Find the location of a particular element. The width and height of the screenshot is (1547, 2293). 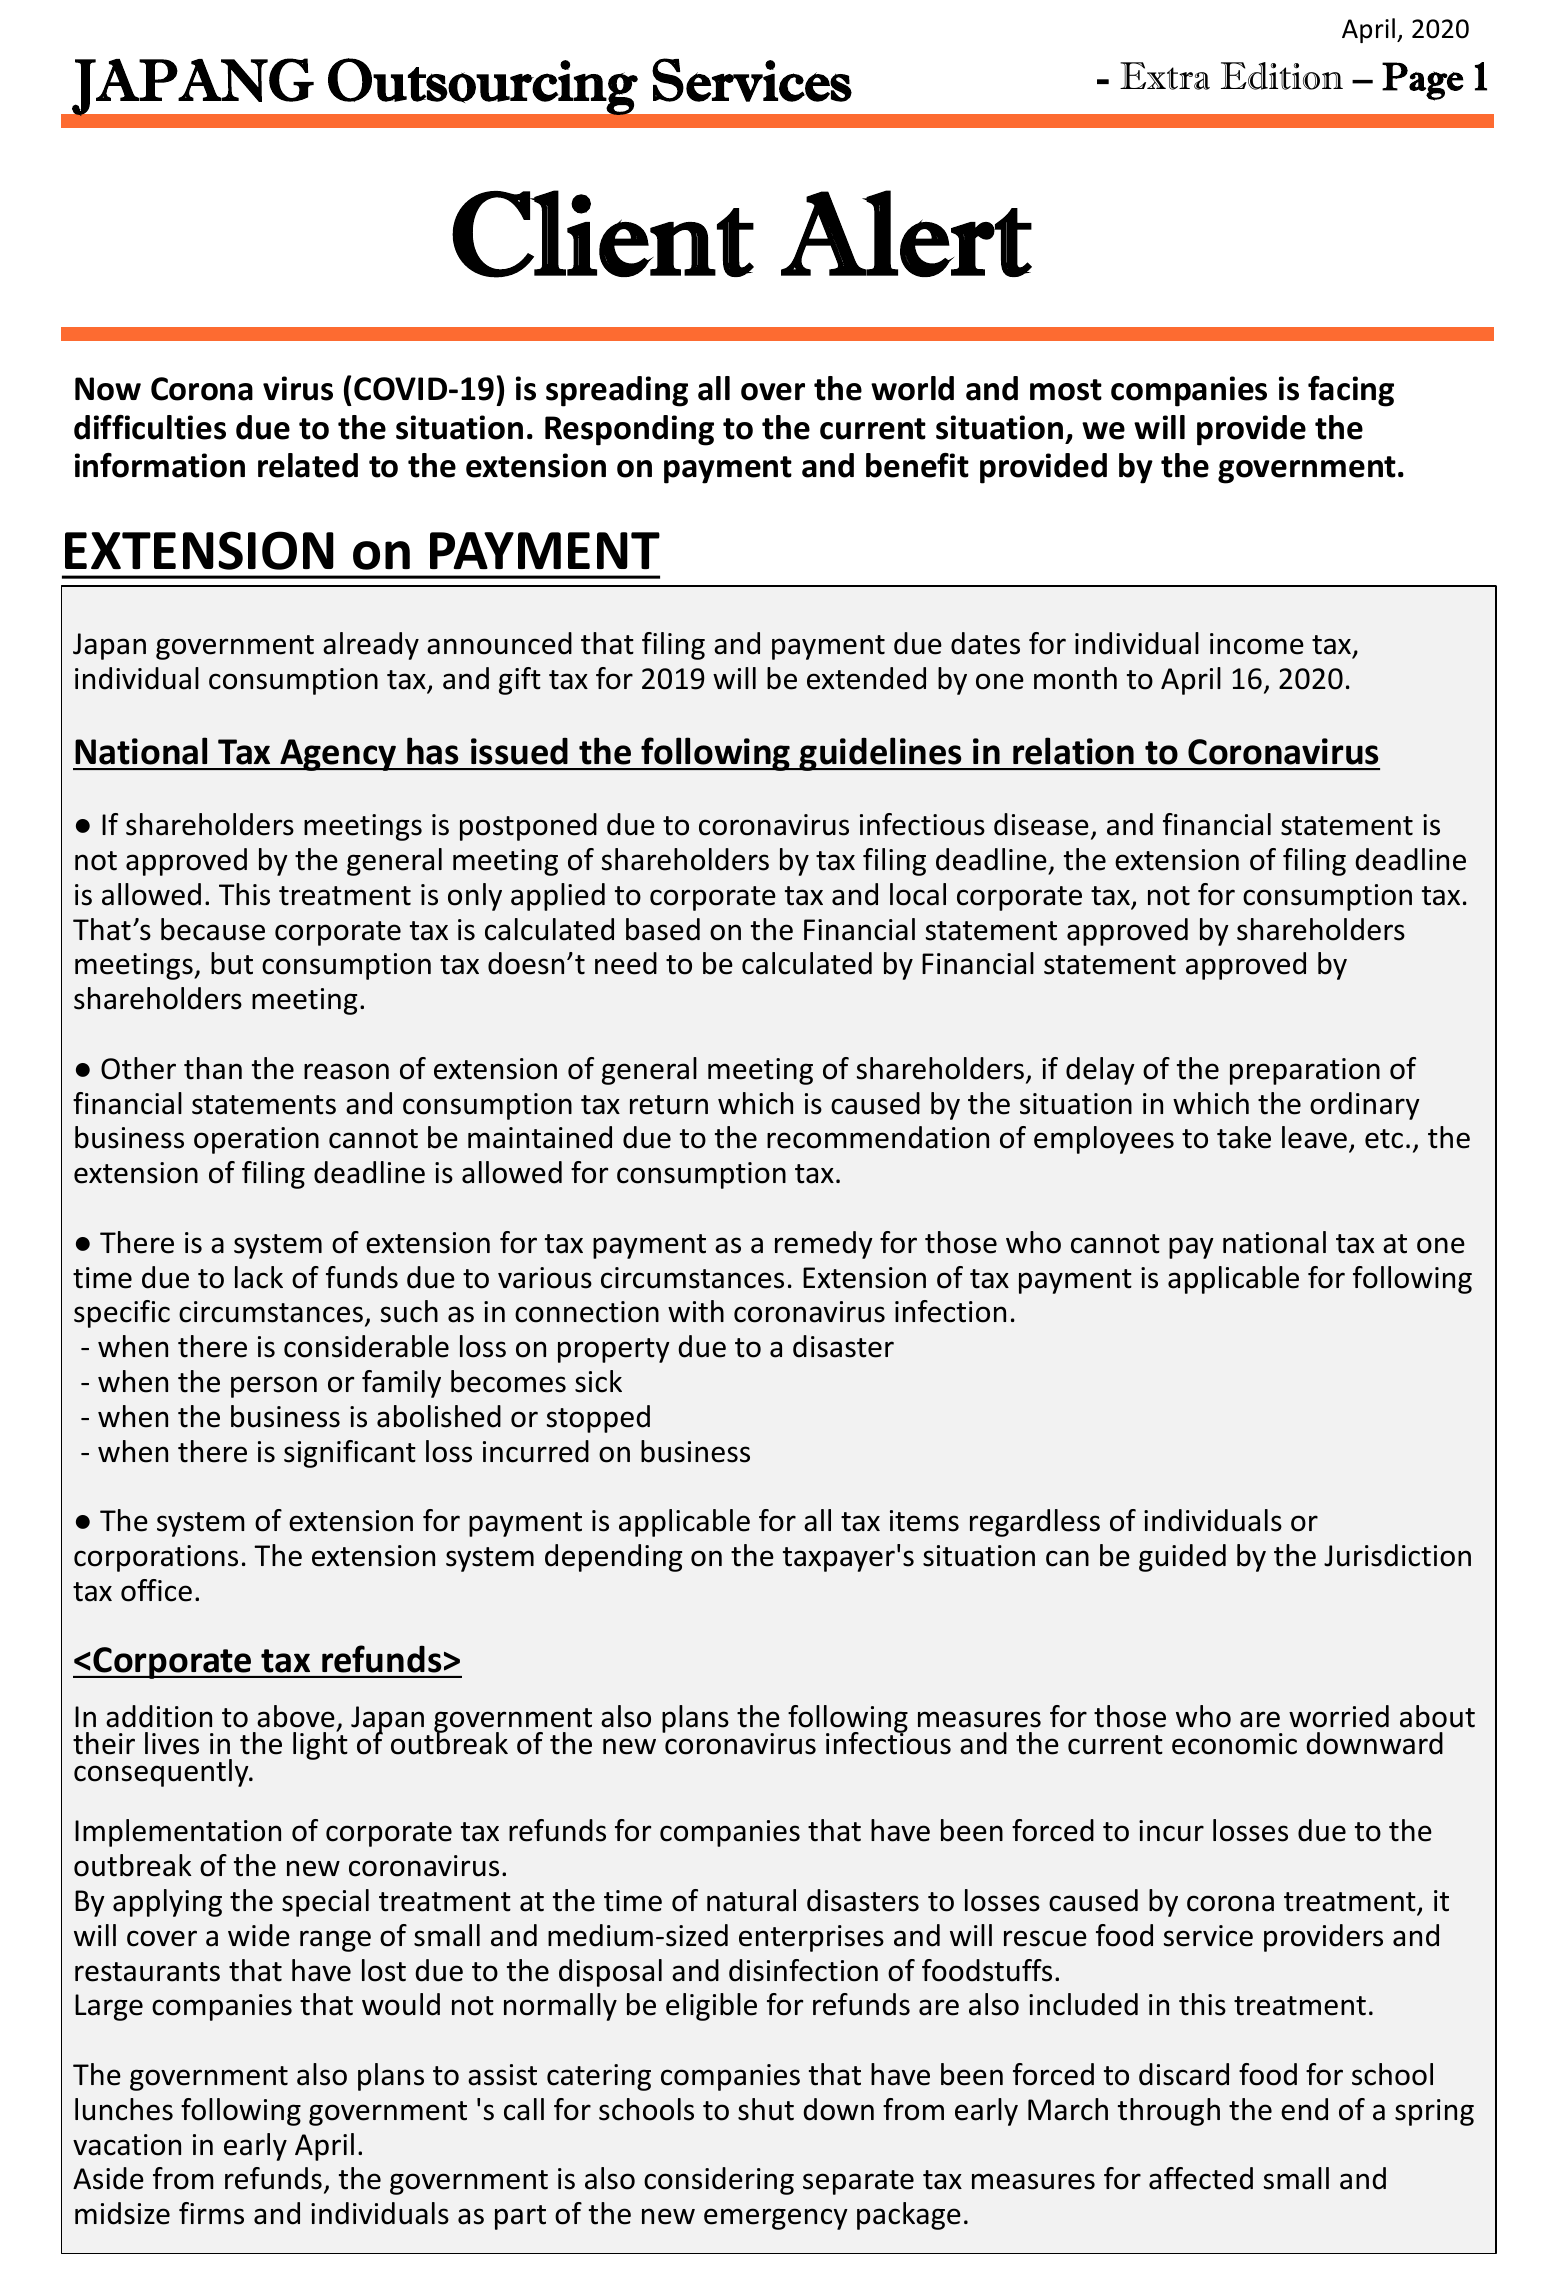

Now is located at coordinates (108, 389).
